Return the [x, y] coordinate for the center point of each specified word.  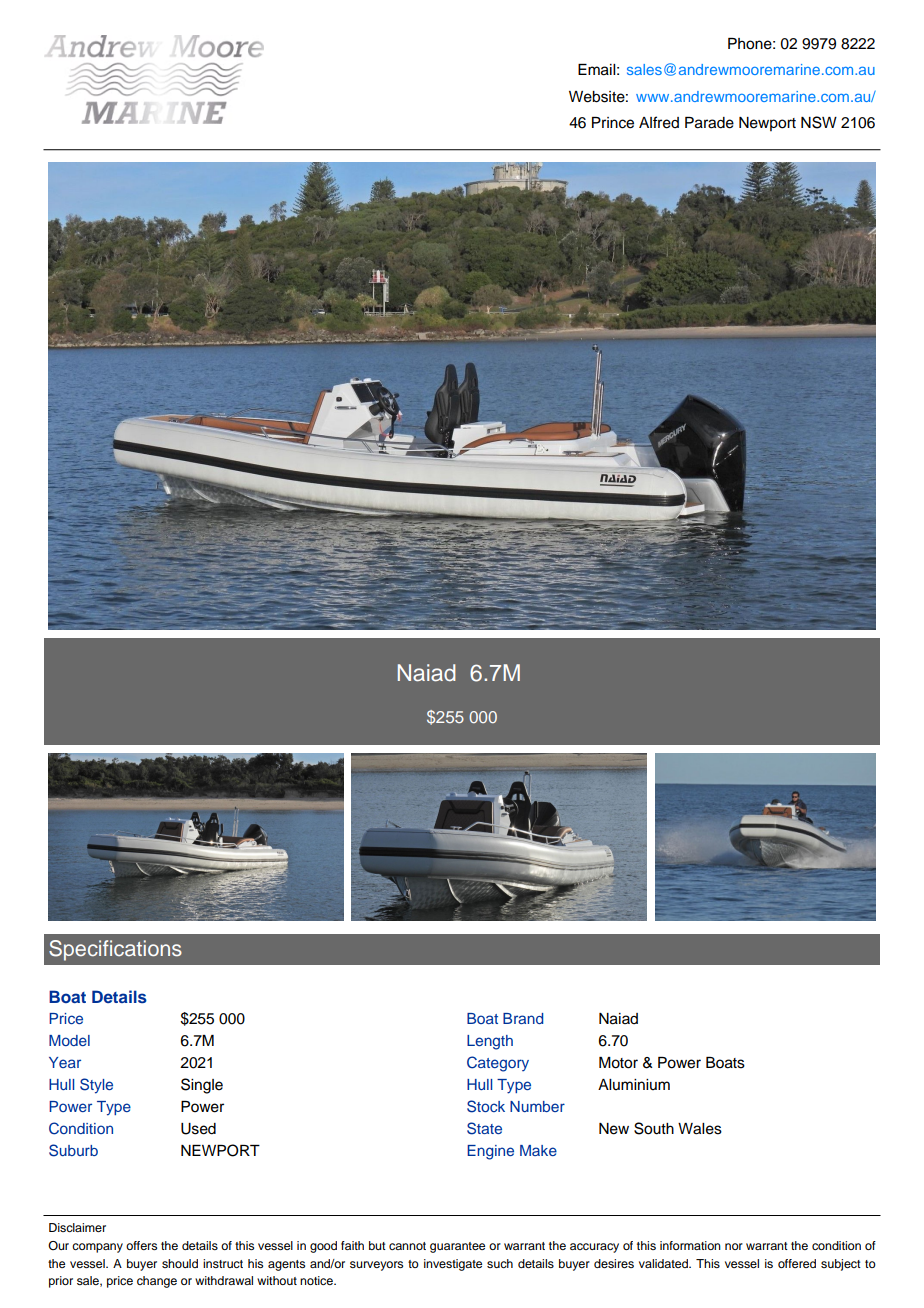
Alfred [659, 122]
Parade [709, 123]
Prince [613, 123]
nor [734, 1246]
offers [141, 1245]
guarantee [457, 1247]
